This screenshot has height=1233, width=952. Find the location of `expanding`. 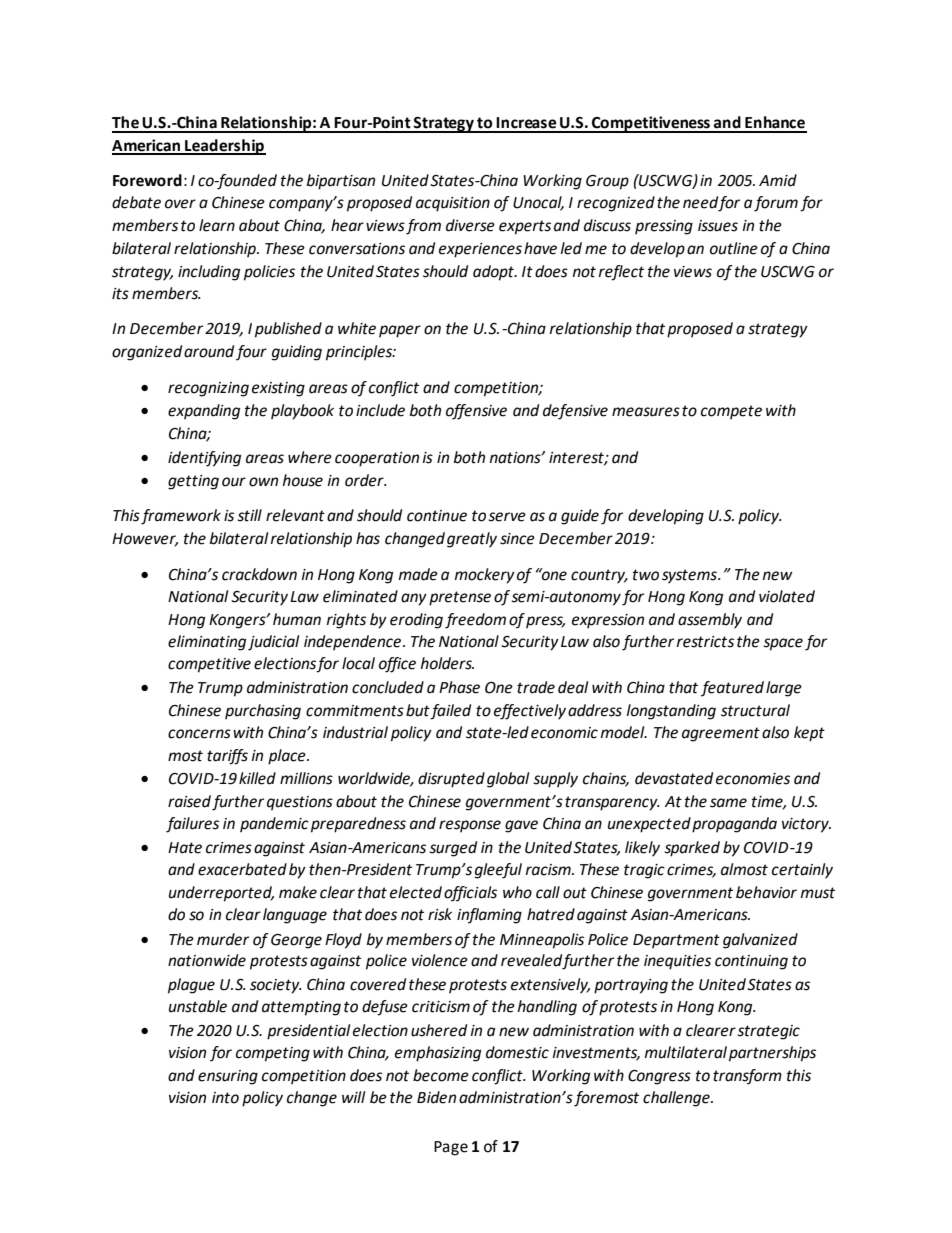

expanding is located at coordinates (204, 412).
